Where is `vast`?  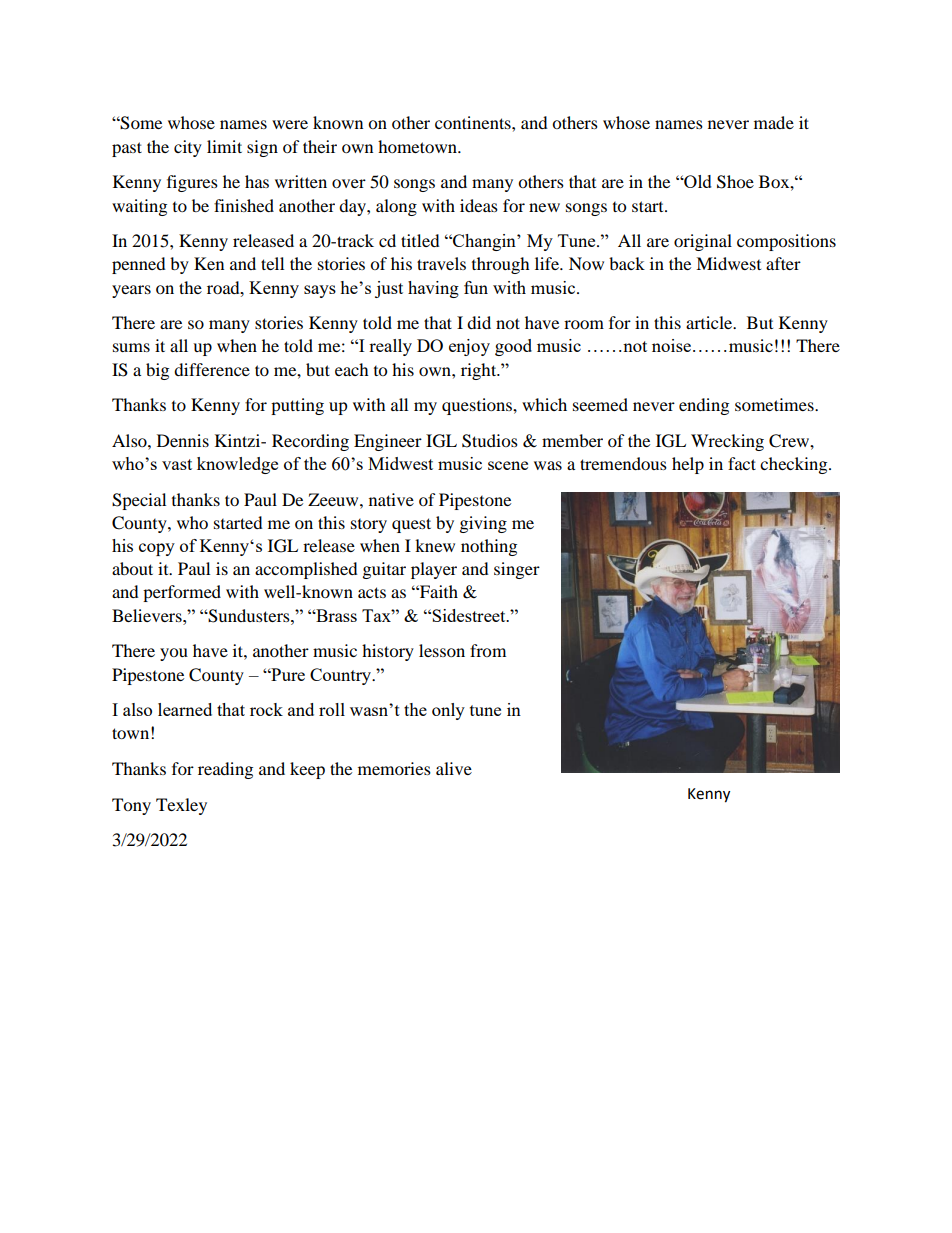
vast is located at coordinates (177, 464).
